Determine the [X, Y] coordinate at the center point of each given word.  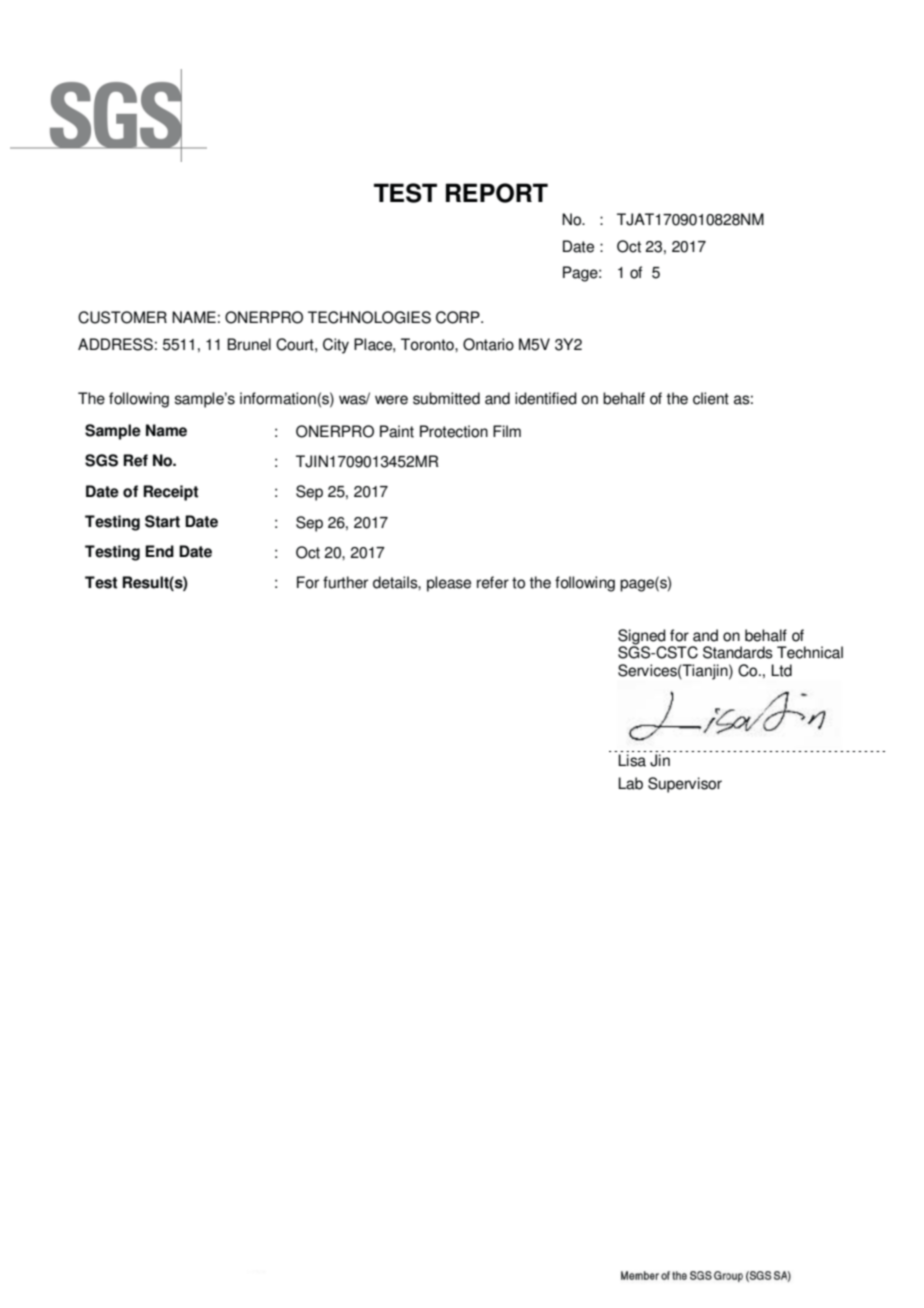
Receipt [170, 493]
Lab [630, 783]
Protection [454, 431]
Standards [738, 652]
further [345, 582]
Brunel [249, 344]
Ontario [488, 344]
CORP [459, 317]
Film [507, 431]
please [449, 584]
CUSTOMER [122, 317]
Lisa [632, 760]
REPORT [497, 193]
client [711, 398]
